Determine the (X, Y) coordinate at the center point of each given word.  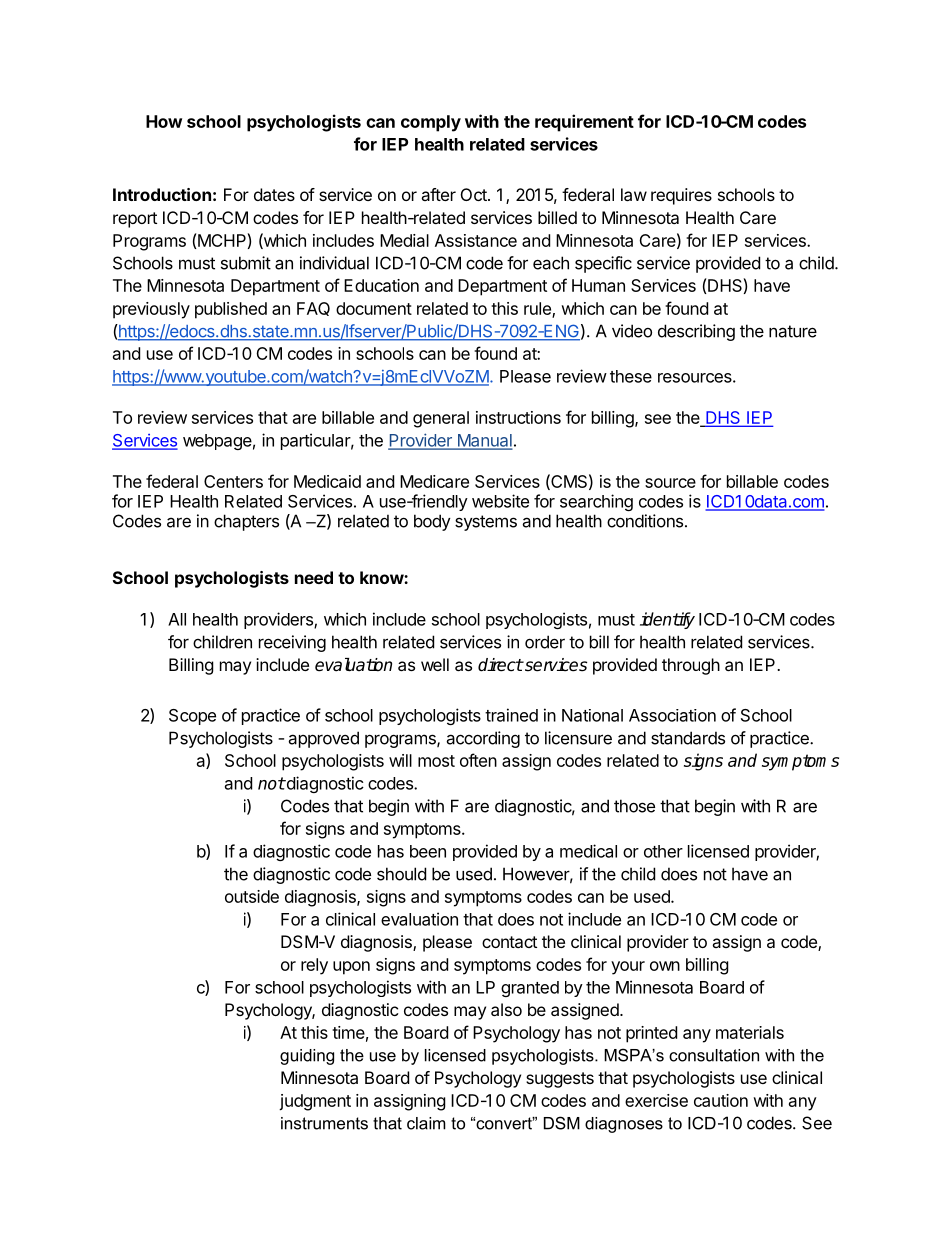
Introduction (162, 194)
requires (681, 196)
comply (431, 123)
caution (721, 1100)
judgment (315, 1102)
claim (426, 1123)
